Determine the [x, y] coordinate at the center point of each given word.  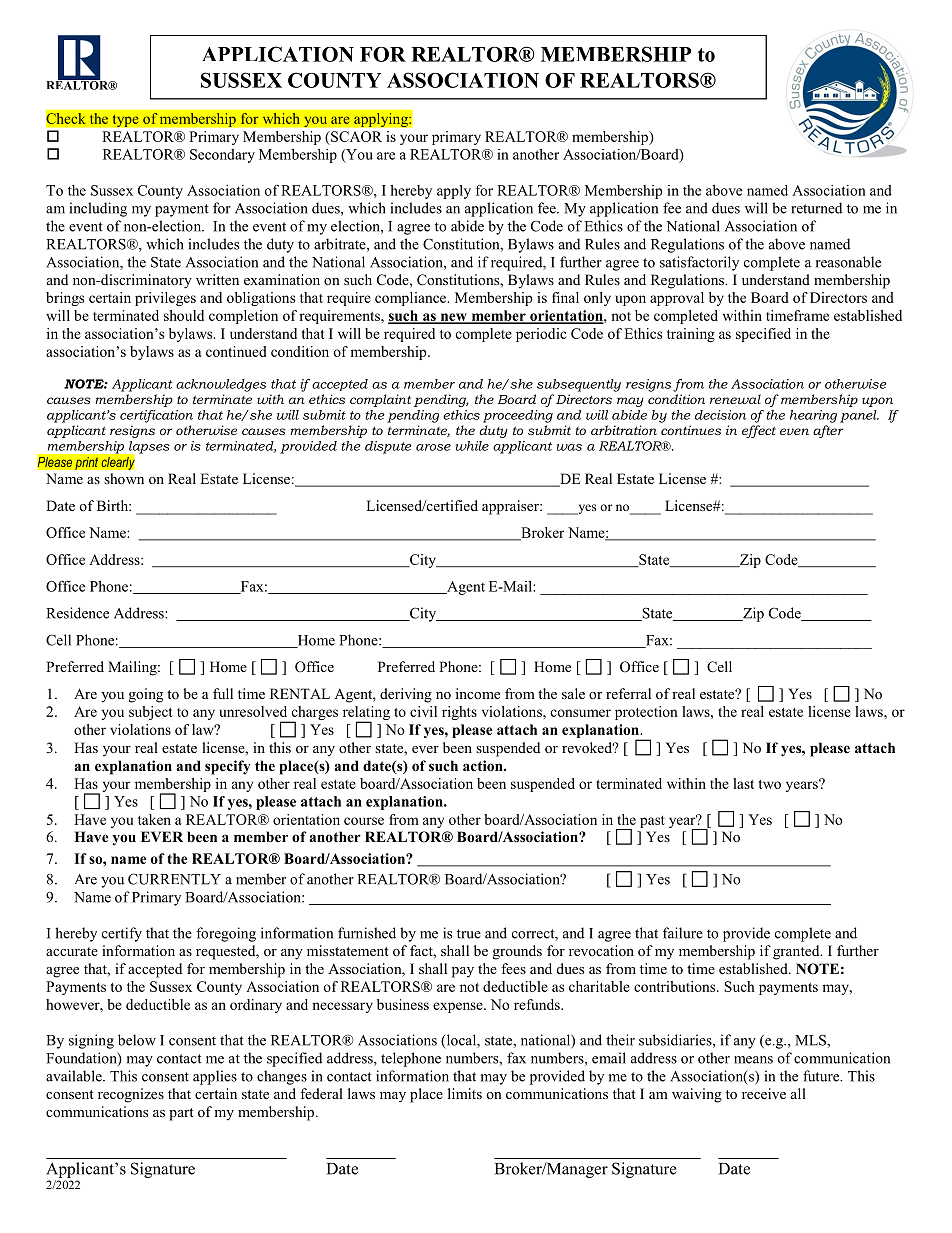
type [125, 120]
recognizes [131, 1095]
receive [764, 1093]
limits [465, 1093]
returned [816, 208]
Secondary [222, 156]
